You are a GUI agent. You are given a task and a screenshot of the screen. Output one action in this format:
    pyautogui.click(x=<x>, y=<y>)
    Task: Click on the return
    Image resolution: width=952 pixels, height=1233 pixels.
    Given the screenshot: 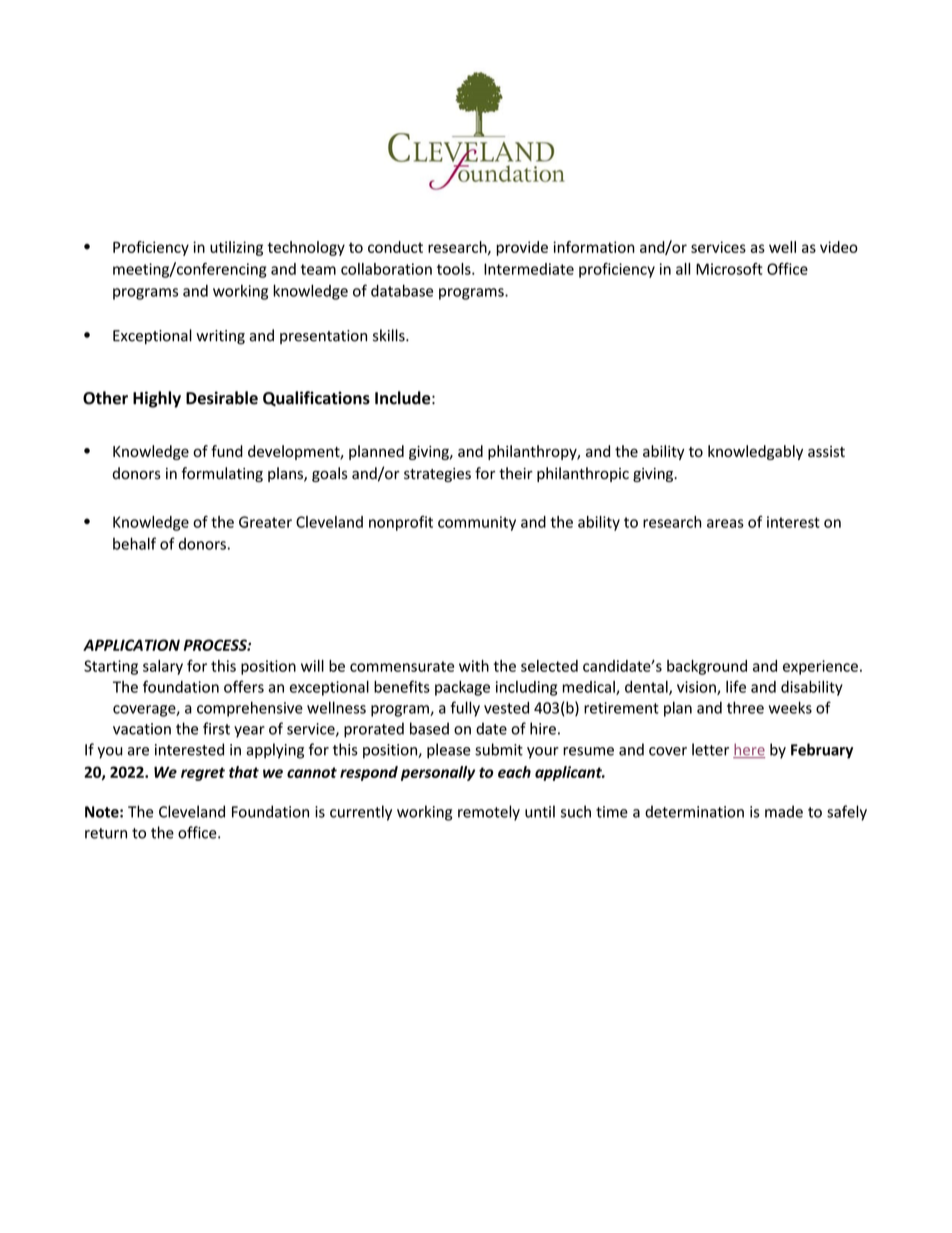 What is the action you would take?
    pyautogui.click(x=106, y=833)
